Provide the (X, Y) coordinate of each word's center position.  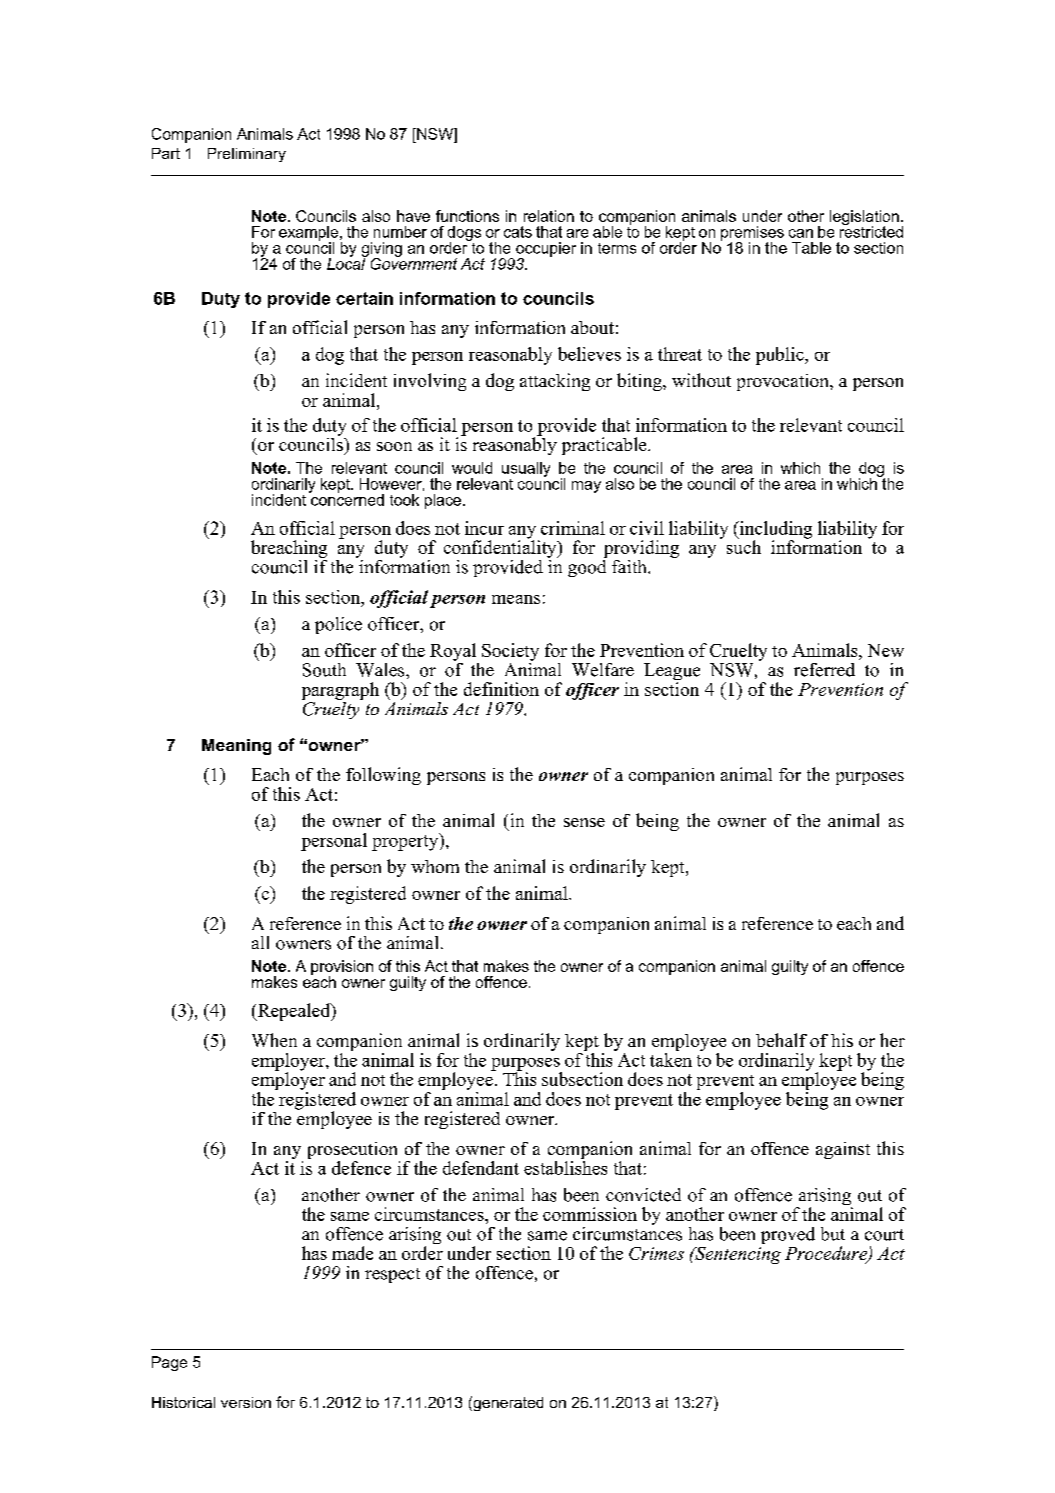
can (801, 233)
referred (824, 670)
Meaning (236, 747)
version (246, 1402)
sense (584, 822)
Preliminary (247, 155)
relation (549, 216)
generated (507, 1403)
